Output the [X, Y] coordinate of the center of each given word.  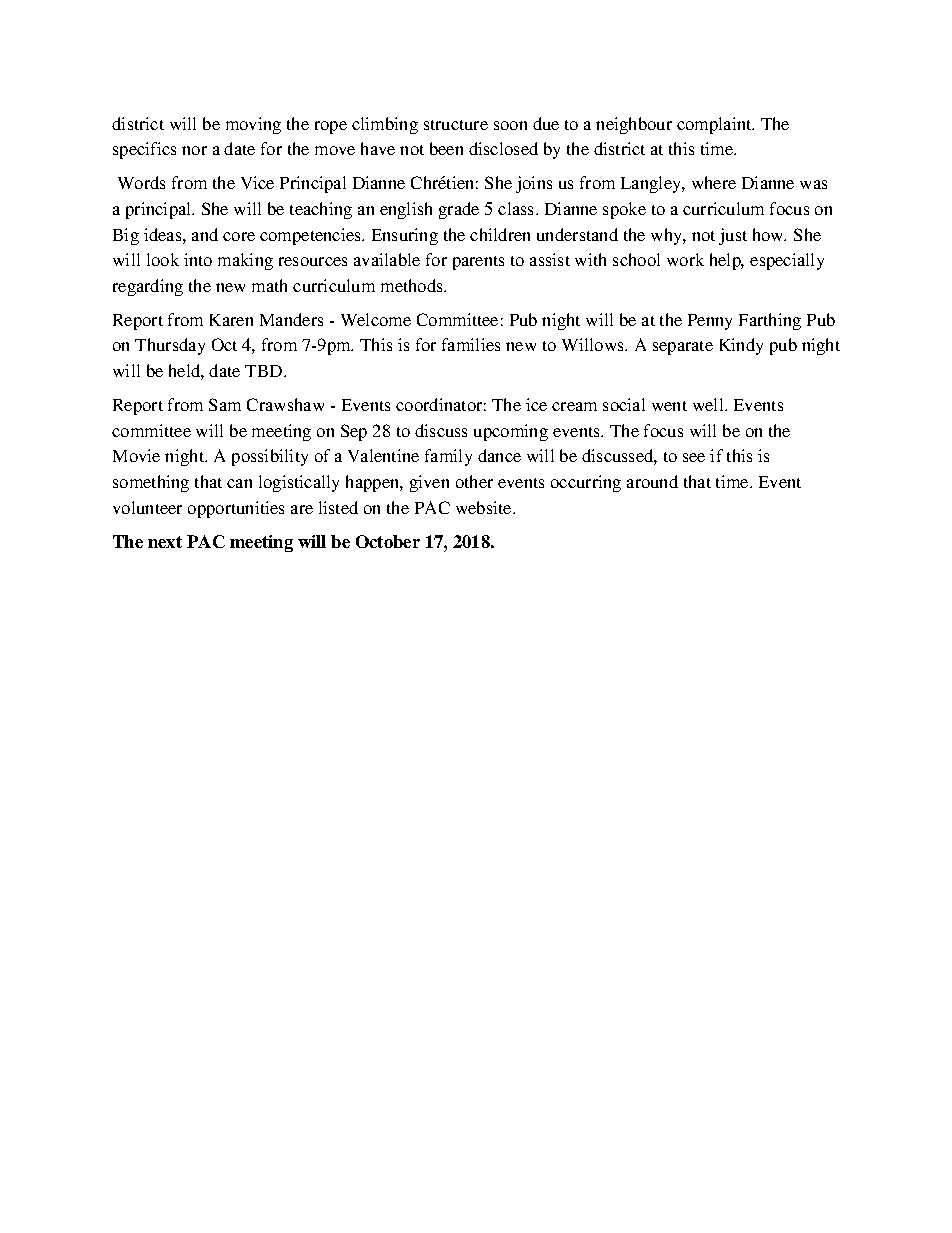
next [165, 542]
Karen [231, 320]
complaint [715, 125]
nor [194, 150]
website [485, 507]
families [471, 344]
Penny [710, 322]
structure [456, 125]
